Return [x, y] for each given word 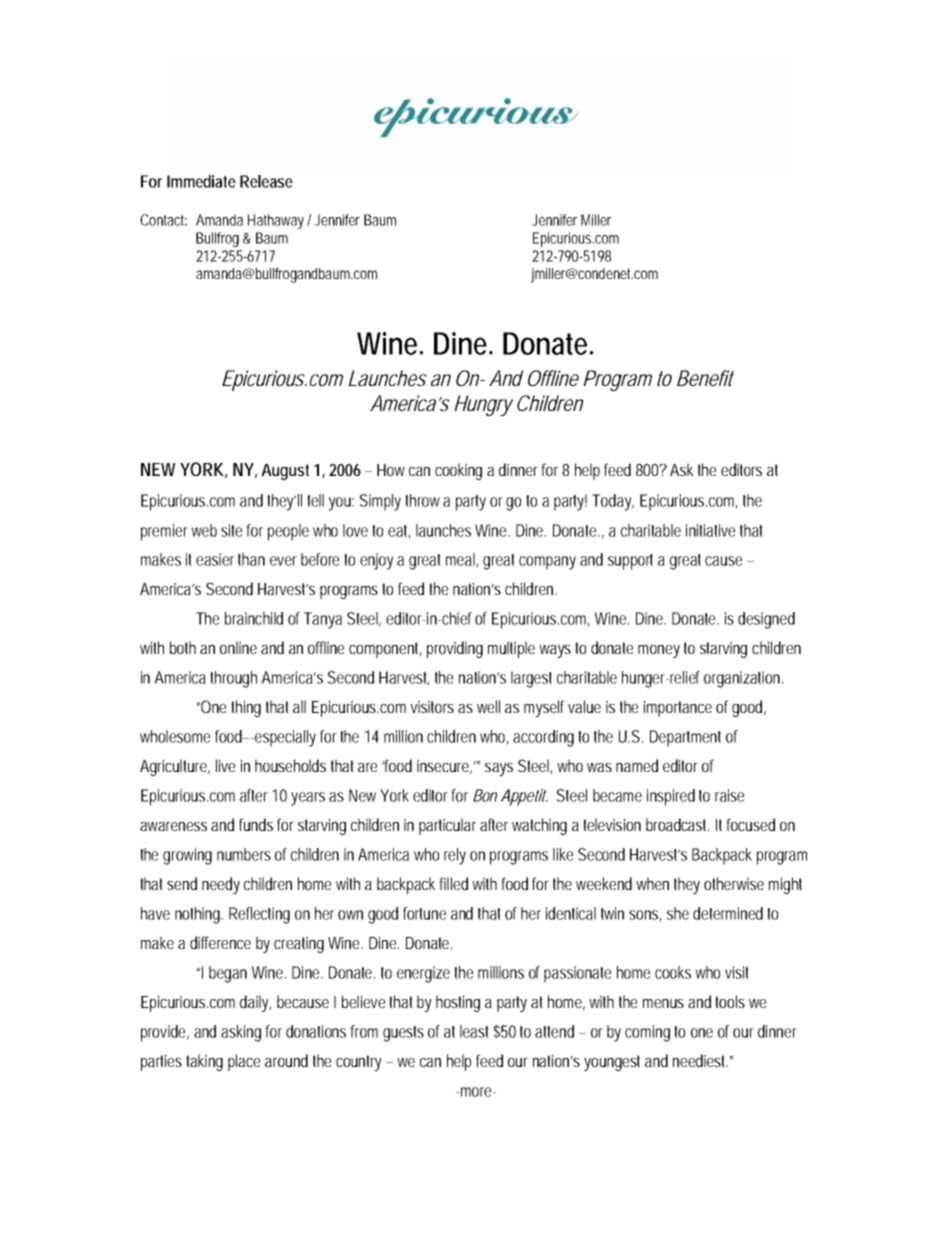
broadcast [677, 824]
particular [447, 826]
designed [766, 620]
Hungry [483, 405]
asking [241, 1033]
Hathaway [278, 221]
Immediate [201, 181]
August [285, 472]
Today [613, 502]
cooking [458, 471]
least [474, 1031]
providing [455, 649]
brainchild [254, 618]
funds [256, 824]
